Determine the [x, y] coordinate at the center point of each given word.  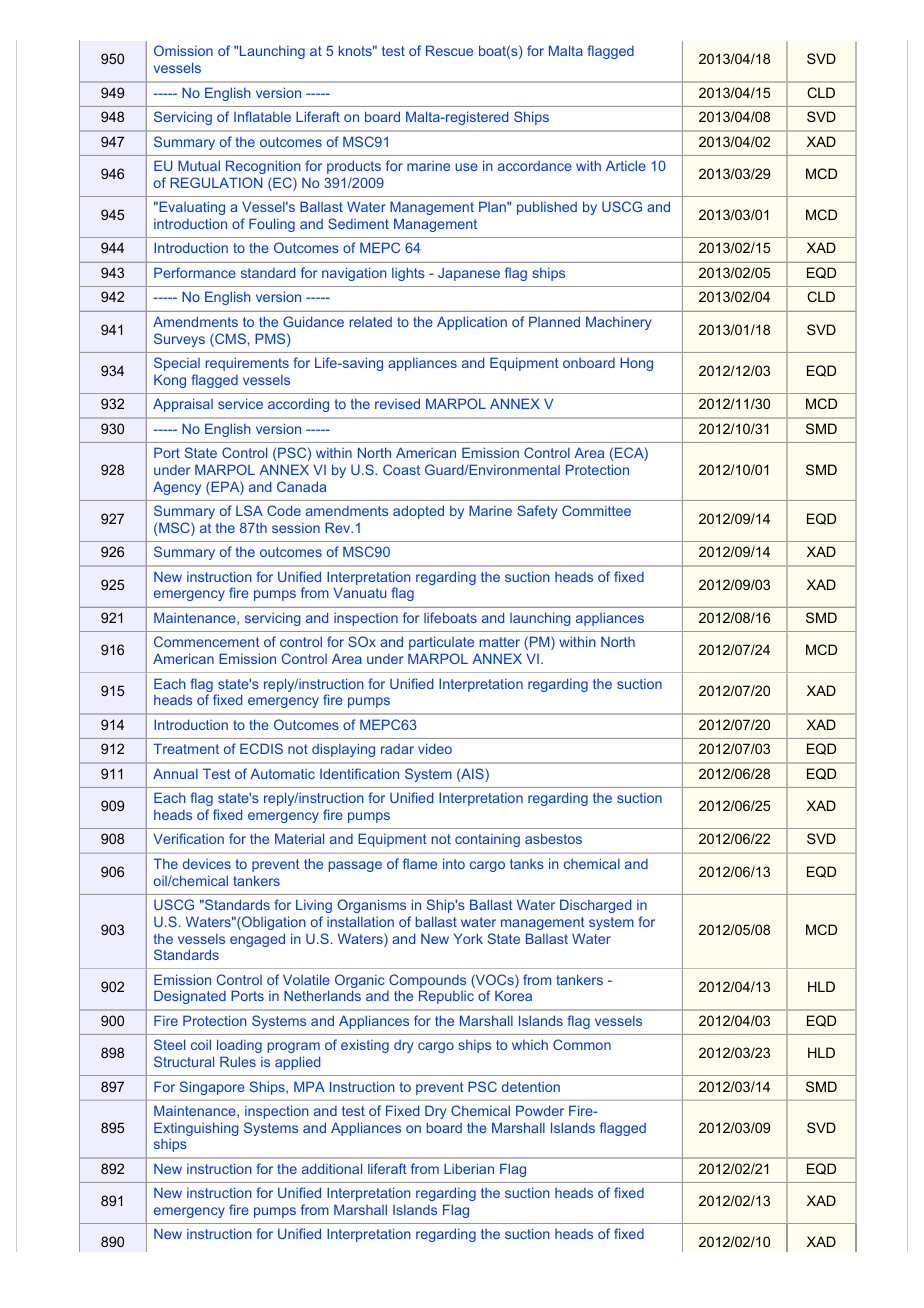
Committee [596, 510]
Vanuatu [359, 593]
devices [207, 863]
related [371, 322]
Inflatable [262, 116]
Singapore [212, 1088]
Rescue [449, 50]
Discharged [595, 906]
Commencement [207, 641]
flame [420, 863]
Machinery [618, 323]
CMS [229, 340]
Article [626, 165]
